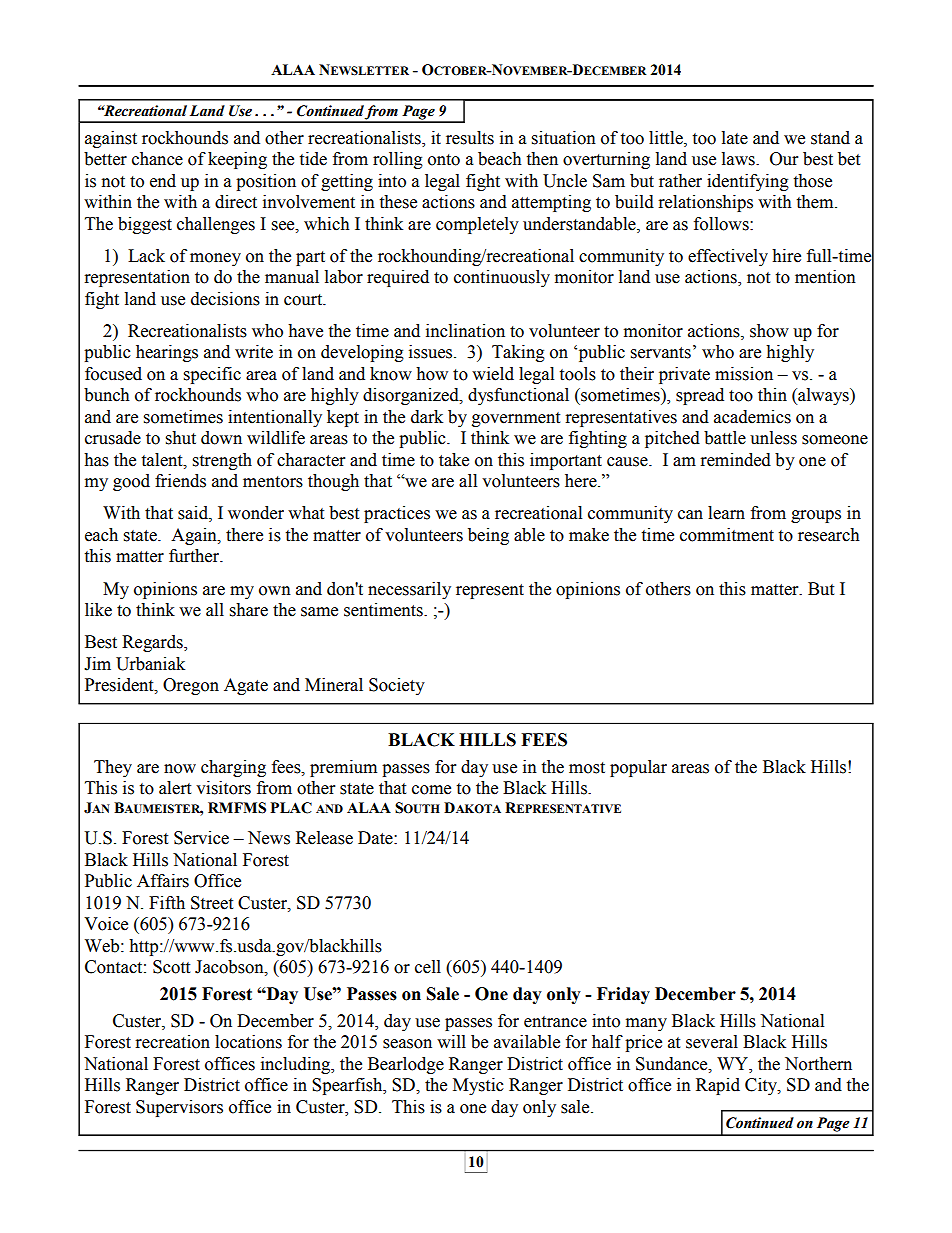 The height and width of the screenshot is (1233, 952). I want to click on Regards, so click(153, 643).
